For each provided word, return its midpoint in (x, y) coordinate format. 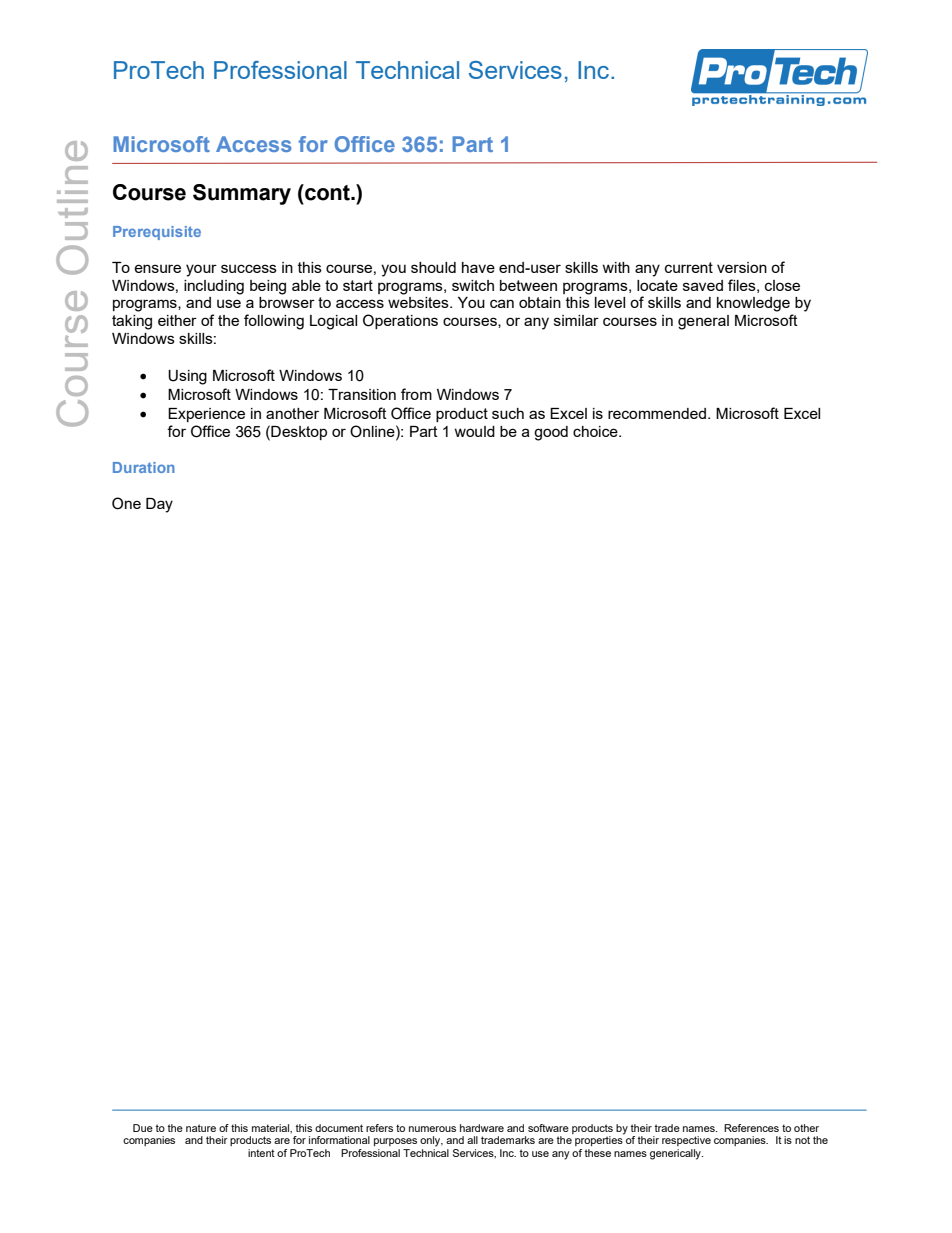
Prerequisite (157, 233)
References (751, 1128)
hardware (482, 1128)
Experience (206, 415)
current (689, 267)
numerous (432, 1129)
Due (143, 1128)
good (551, 433)
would (474, 431)
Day (159, 505)
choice (596, 431)
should (433, 267)
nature (201, 1128)
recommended (658, 413)
